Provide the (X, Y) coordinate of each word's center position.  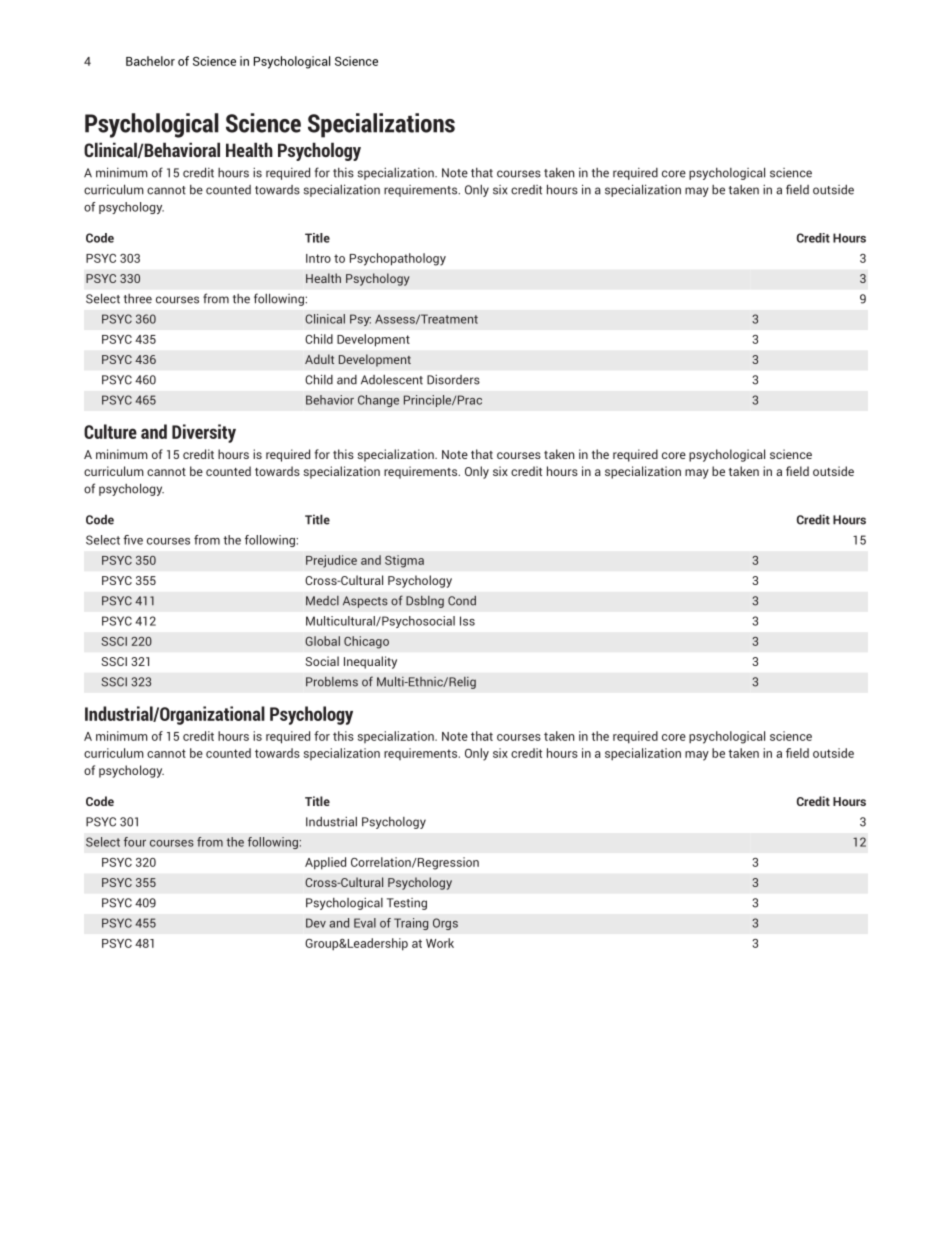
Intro (318, 258)
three (138, 299)
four (135, 842)
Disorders (453, 380)
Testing (407, 904)
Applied (325, 863)
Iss (467, 621)
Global (322, 641)
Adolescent (392, 380)
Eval (365, 923)
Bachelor (150, 61)
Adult (319, 359)
